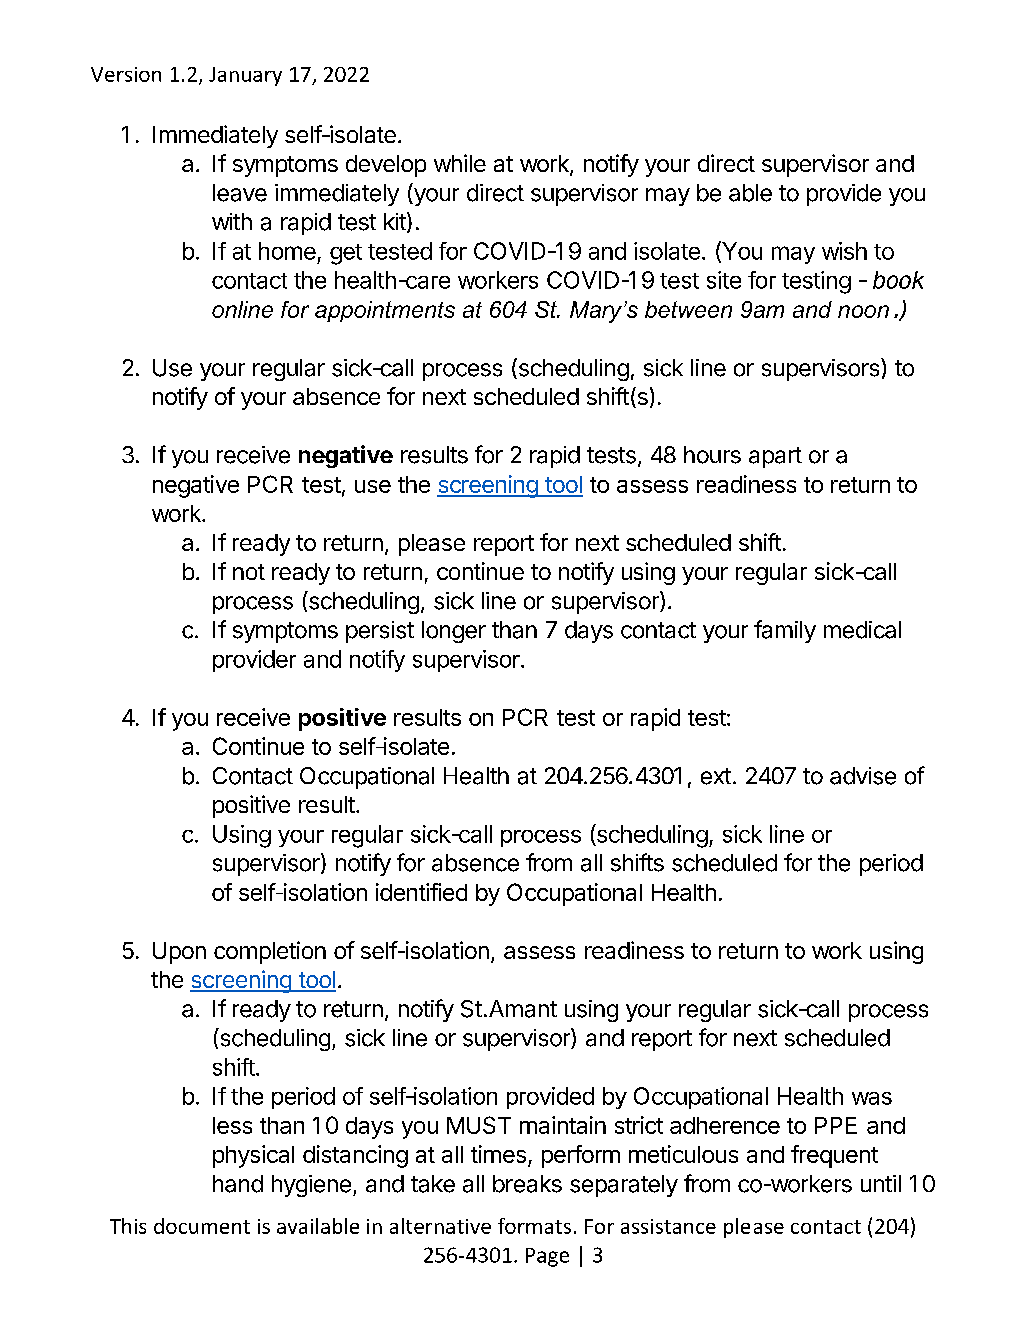  Describe the element at coordinates (534, 1226) in the screenshot. I see `formats` at that location.
